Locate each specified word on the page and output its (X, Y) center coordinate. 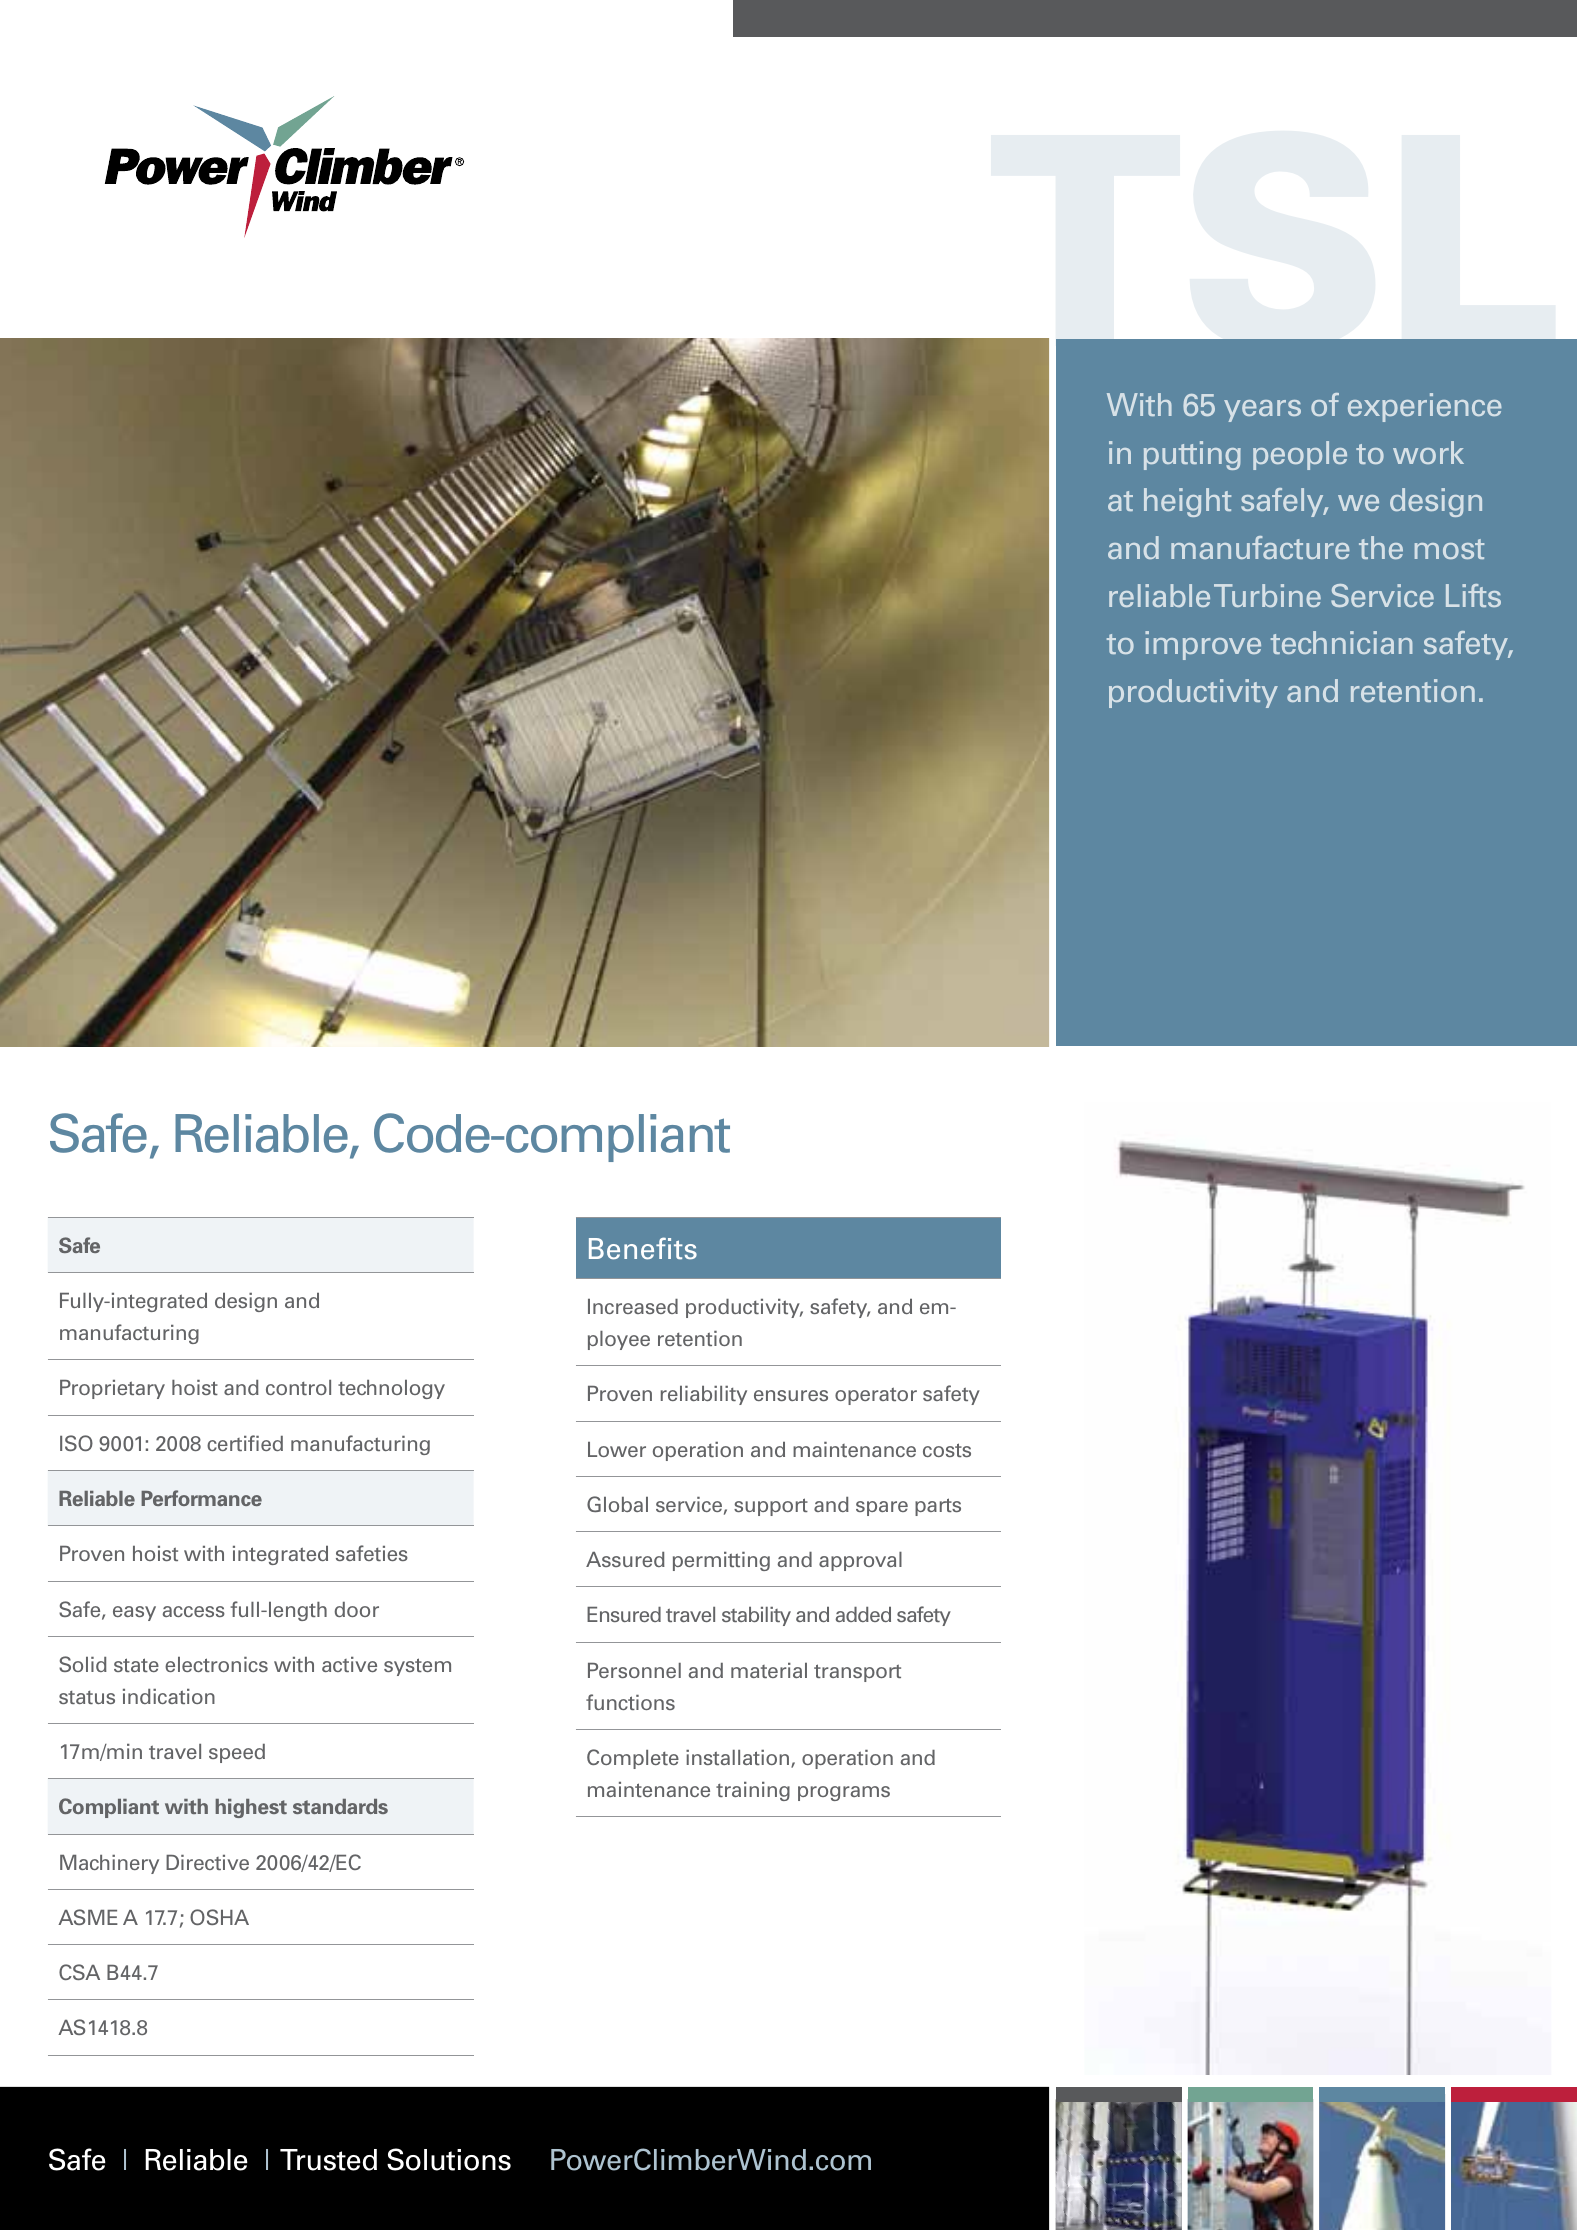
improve (1203, 645)
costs (947, 1450)
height (1187, 502)
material (769, 1670)
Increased (633, 1306)
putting (1192, 455)
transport (857, 1673)
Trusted (328, 2160)
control (298, 1387)
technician (1341, 642)
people (1300, 455)
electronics (216, 1664)
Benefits (643, 1248)
